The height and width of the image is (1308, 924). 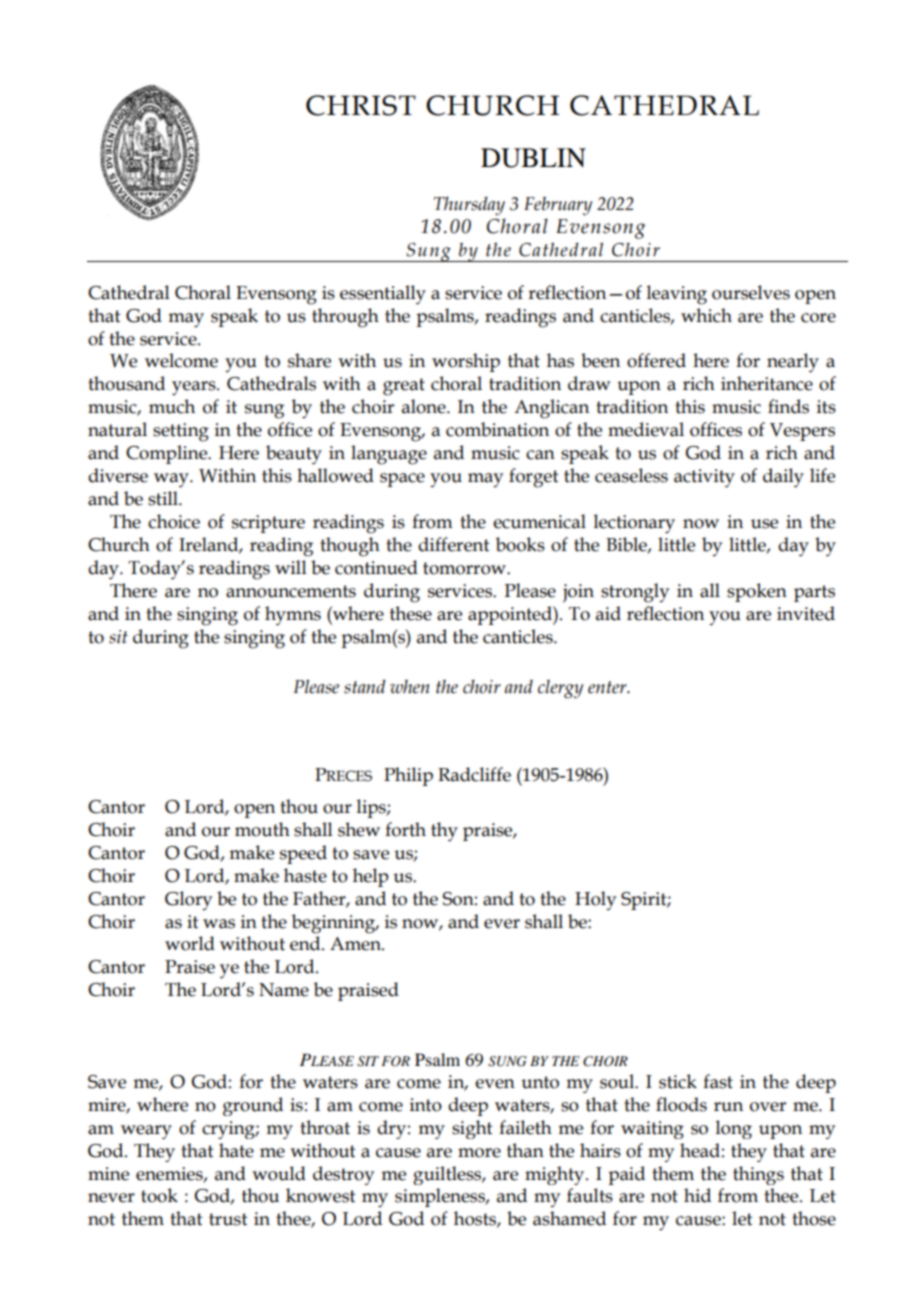 I want to click on Holy, so click(x=595, y=900).
